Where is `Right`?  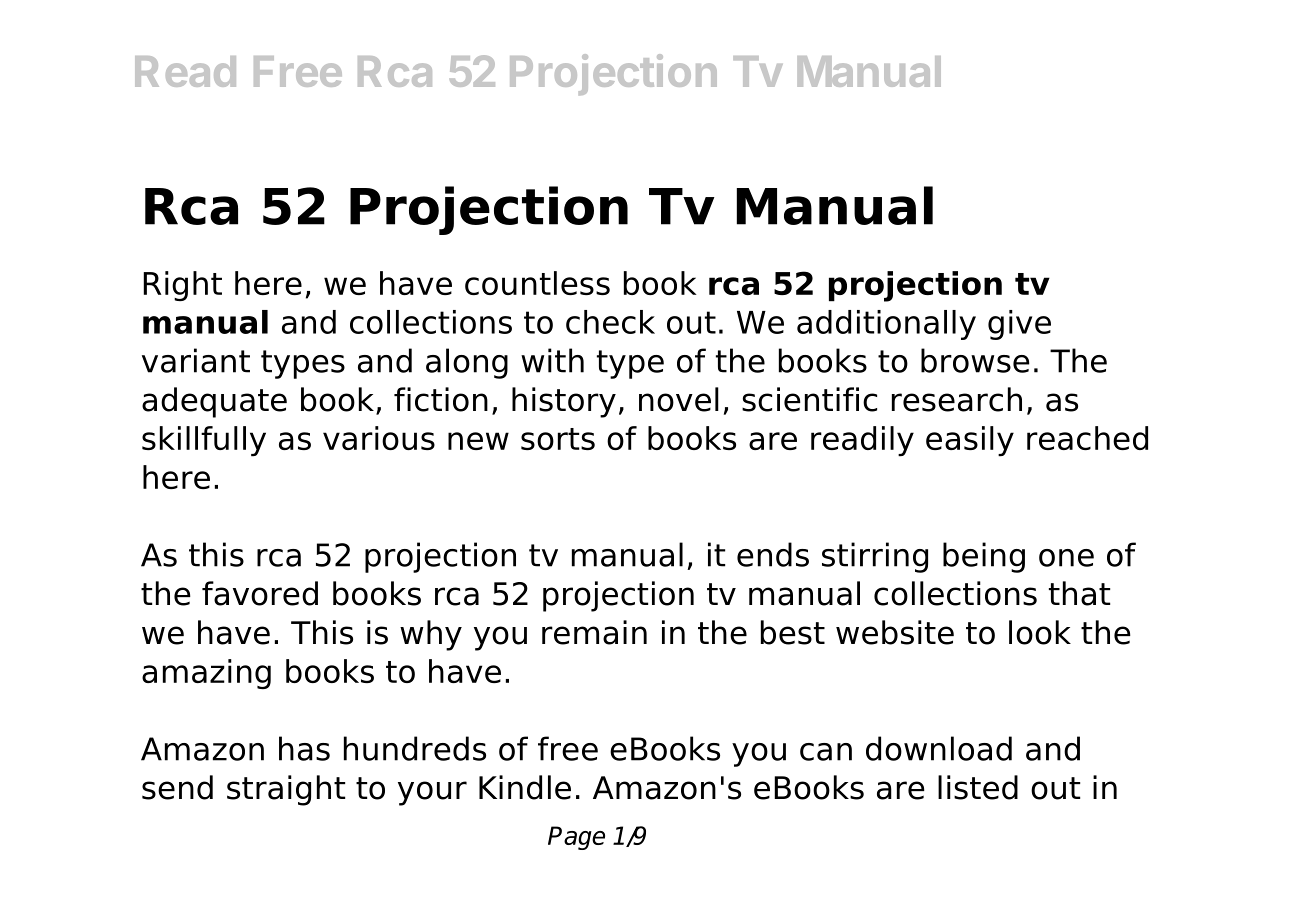 Right is located at coordinates (182, 286).
